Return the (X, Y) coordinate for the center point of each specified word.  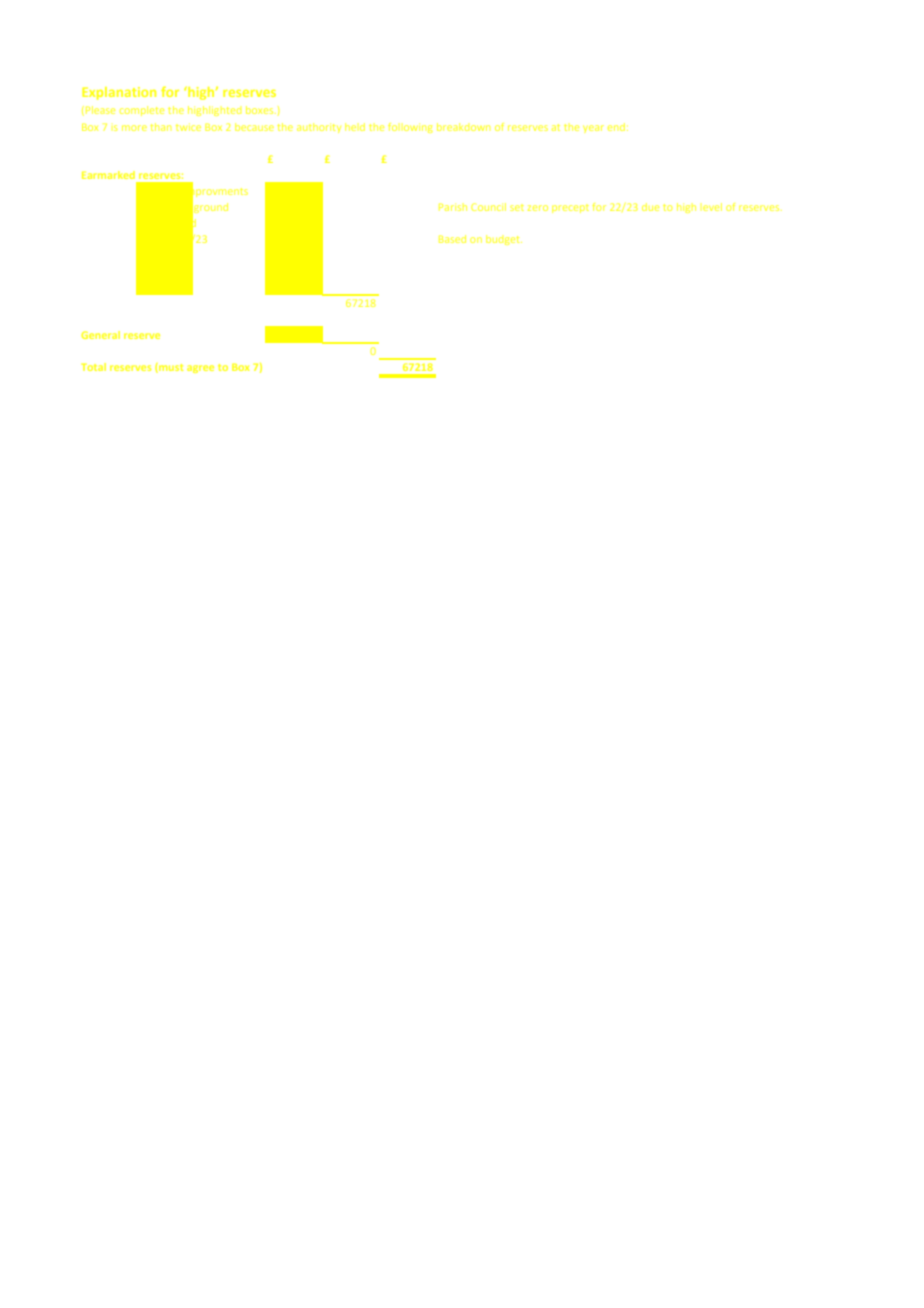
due (650, 207)
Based (452, 239)
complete (142, 111)
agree (200, 369)
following (410, 128)
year (593, 129)
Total (93, 367)
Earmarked (108, 175)
